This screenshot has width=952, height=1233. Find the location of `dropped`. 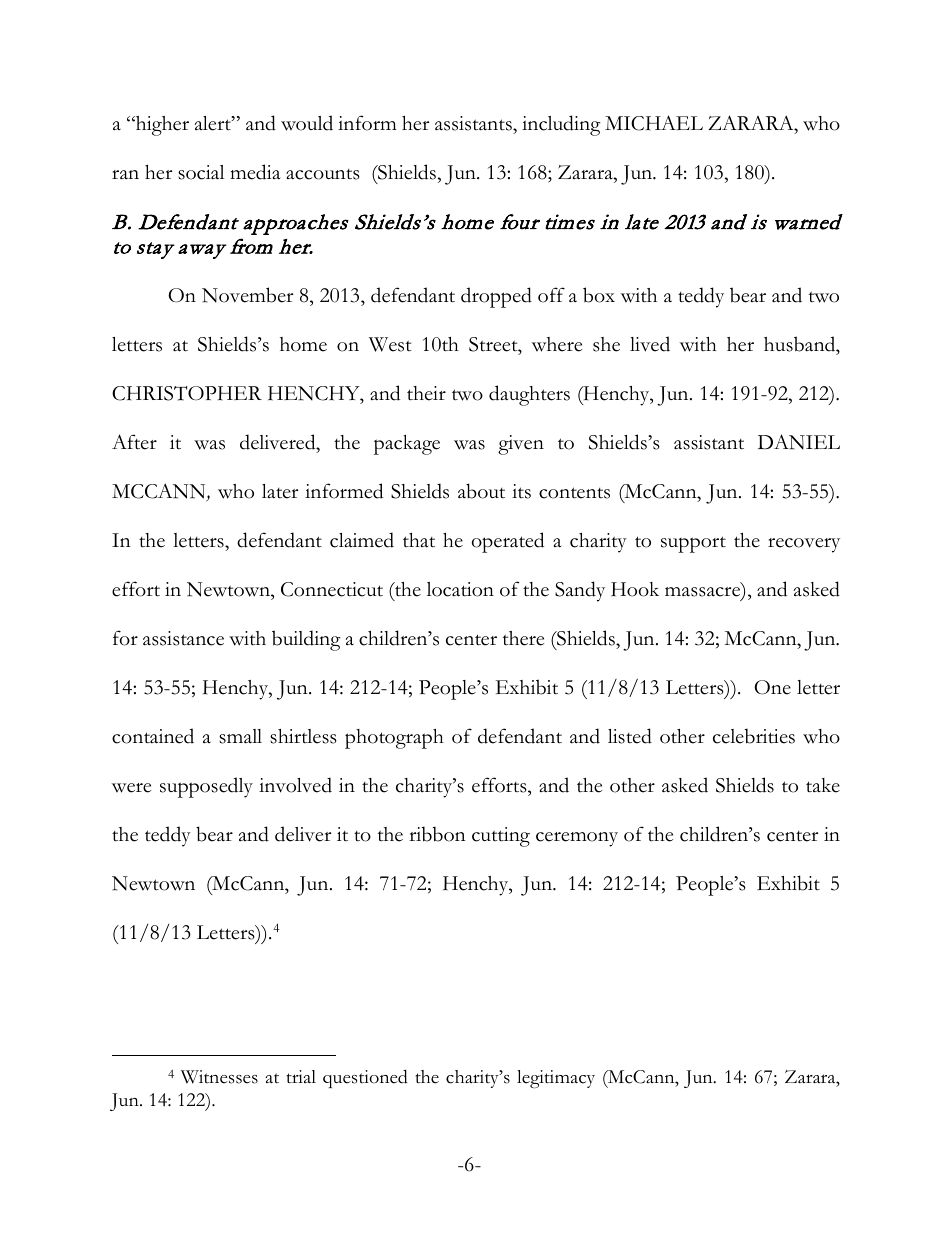

dropped is located at coordinates (496, 297).
